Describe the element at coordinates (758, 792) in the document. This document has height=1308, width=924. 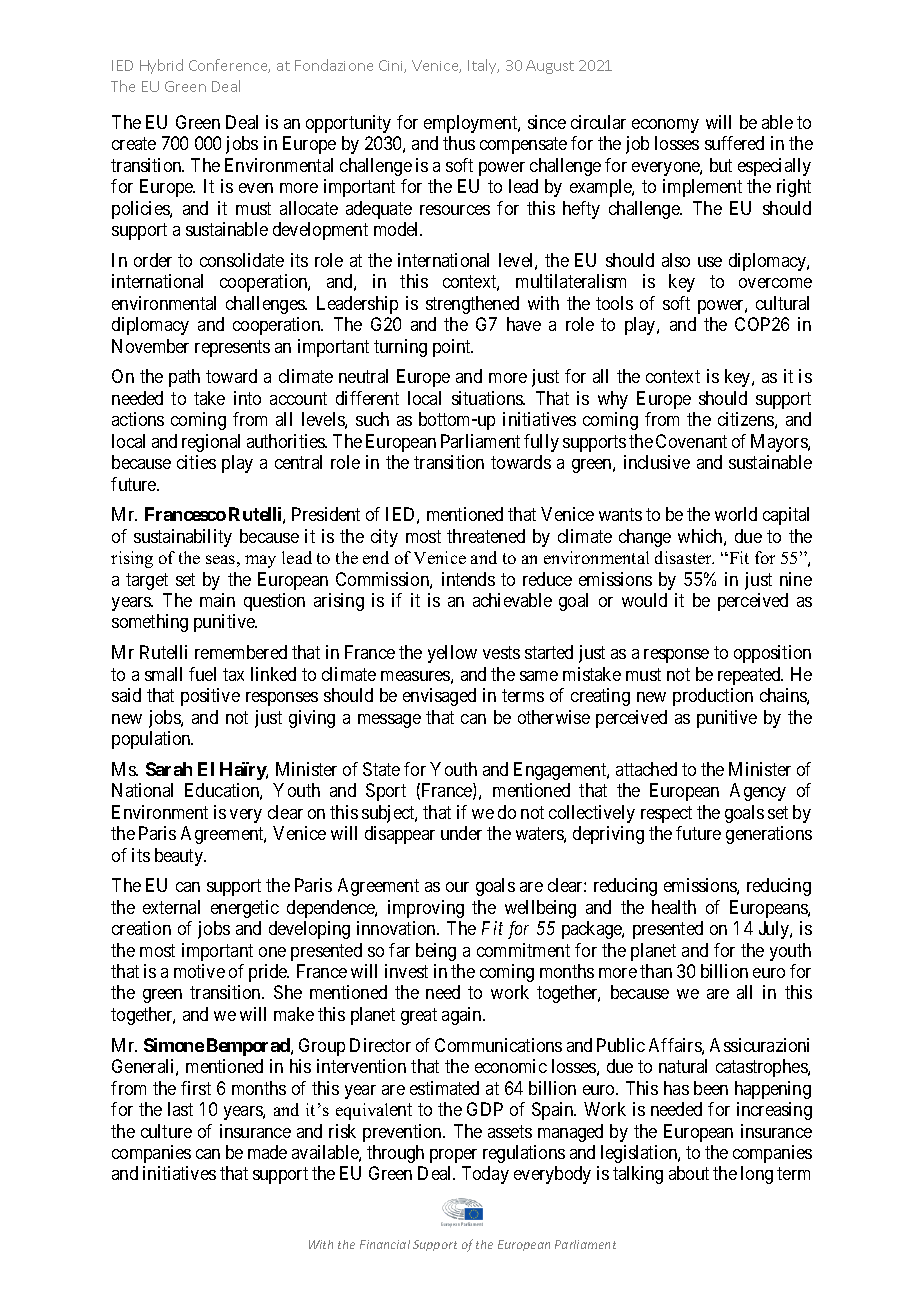
I see `Agency` at that location.
